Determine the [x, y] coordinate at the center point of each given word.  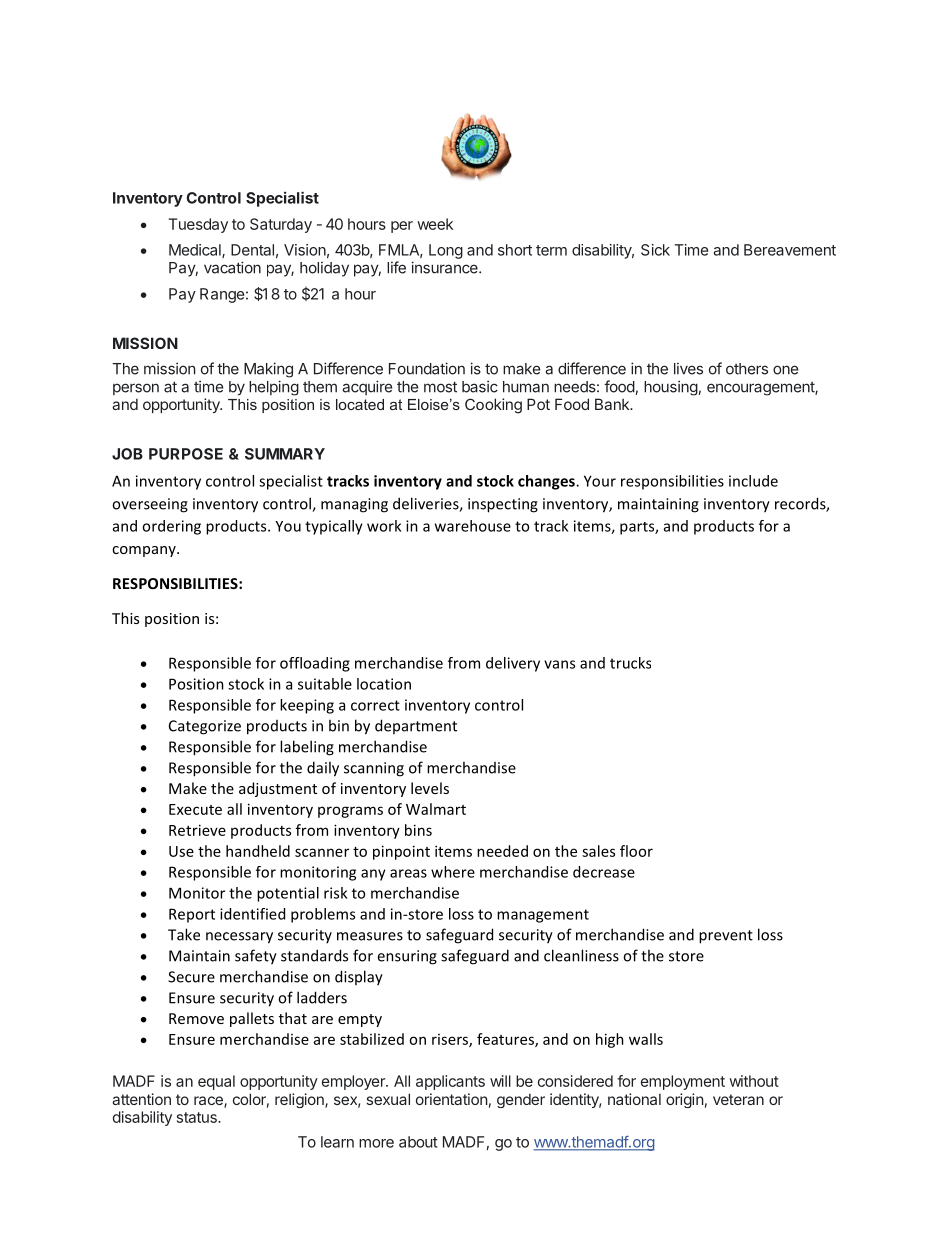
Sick [655, 250]
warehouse [473, 526]
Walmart [436, 809]
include [753, 481]
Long [446, 251]
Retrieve [197, 830]
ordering [171, 527]
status [198, 1117]
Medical [196, 251]
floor [636, 851]
